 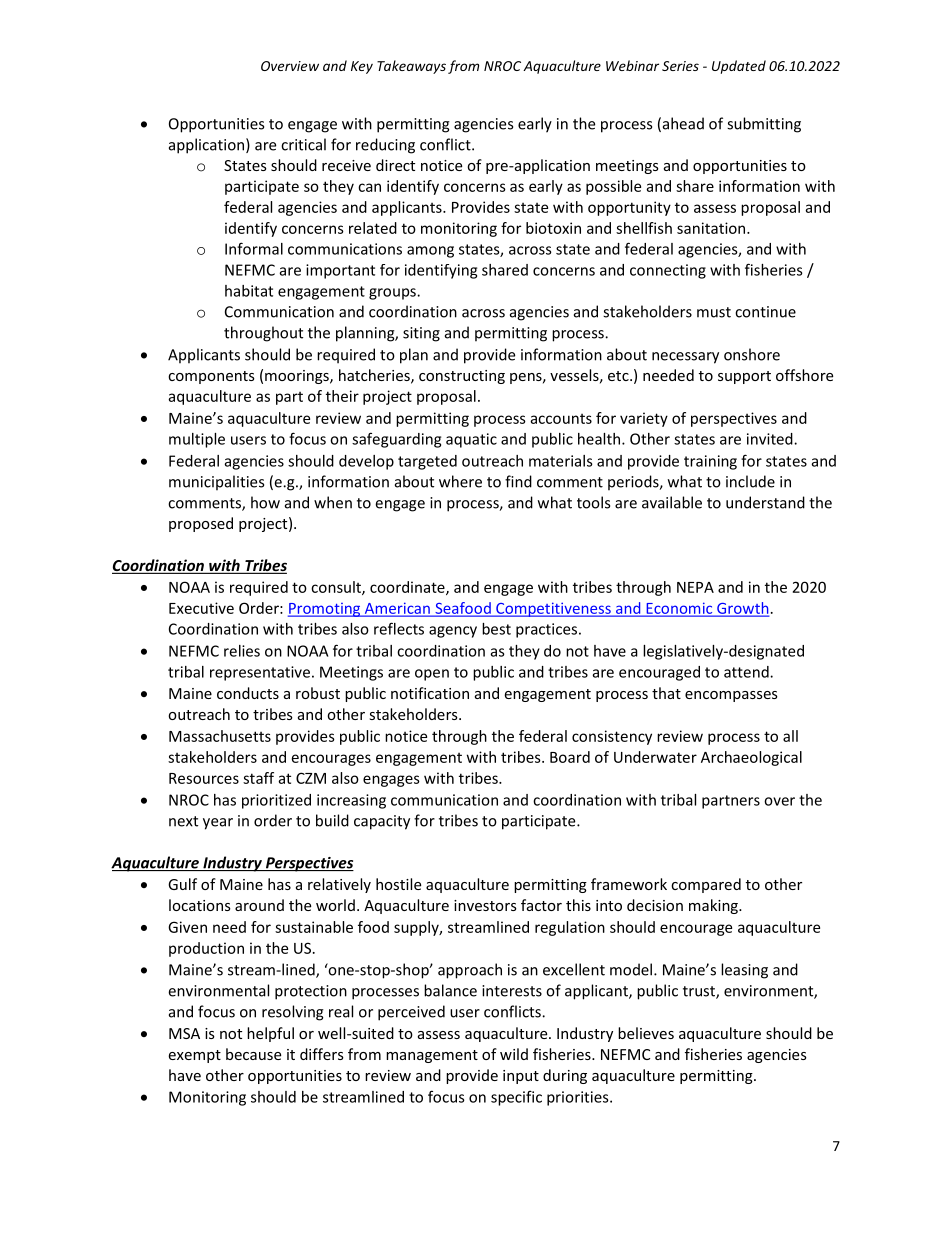 I want to click on Takeaways, so click(x=411, y=67).
